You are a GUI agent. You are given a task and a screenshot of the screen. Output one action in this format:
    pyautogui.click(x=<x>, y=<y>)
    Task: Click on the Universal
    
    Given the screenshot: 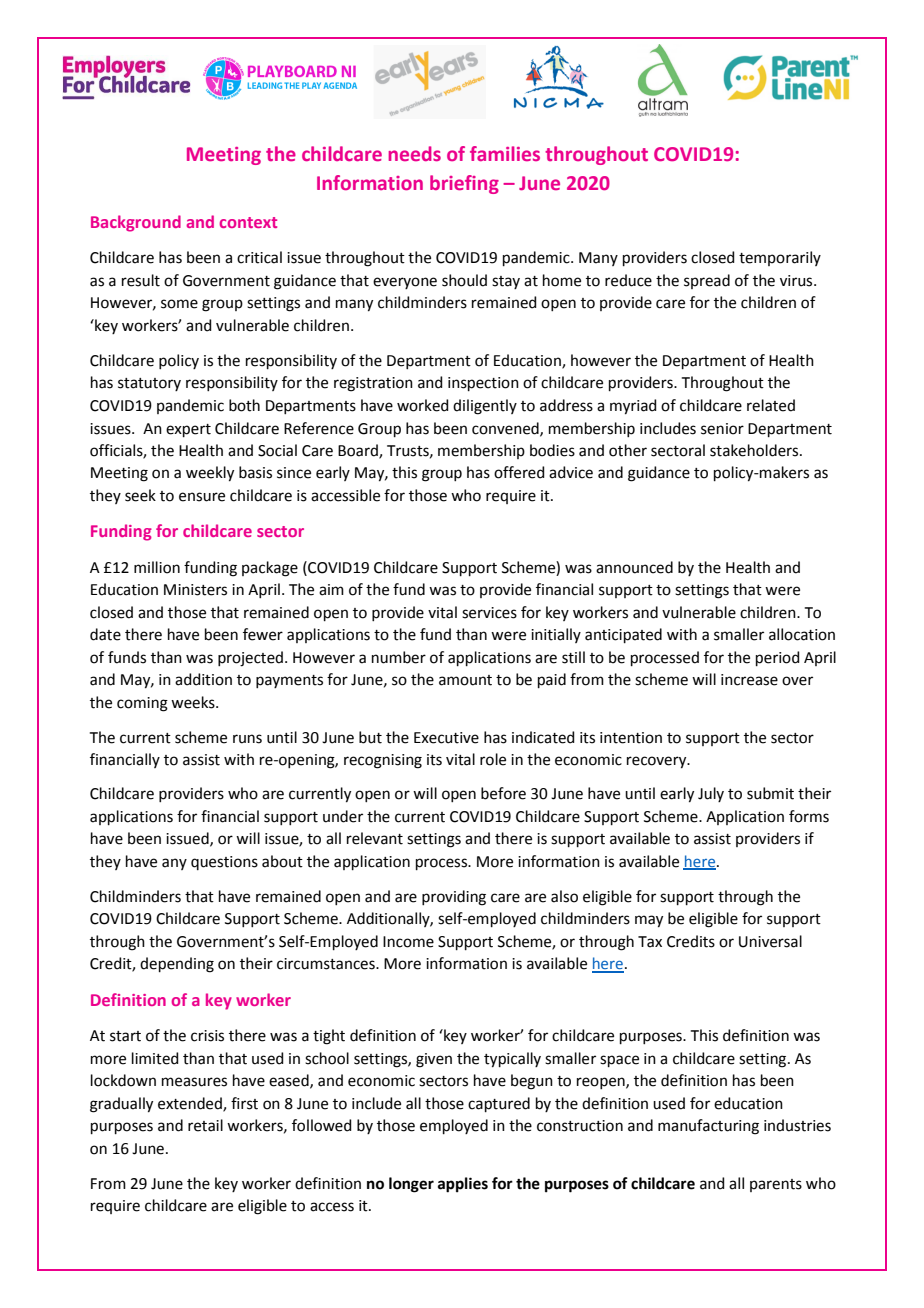 What is the action you would take?
    pyautogui.click(x=770, y=941)
